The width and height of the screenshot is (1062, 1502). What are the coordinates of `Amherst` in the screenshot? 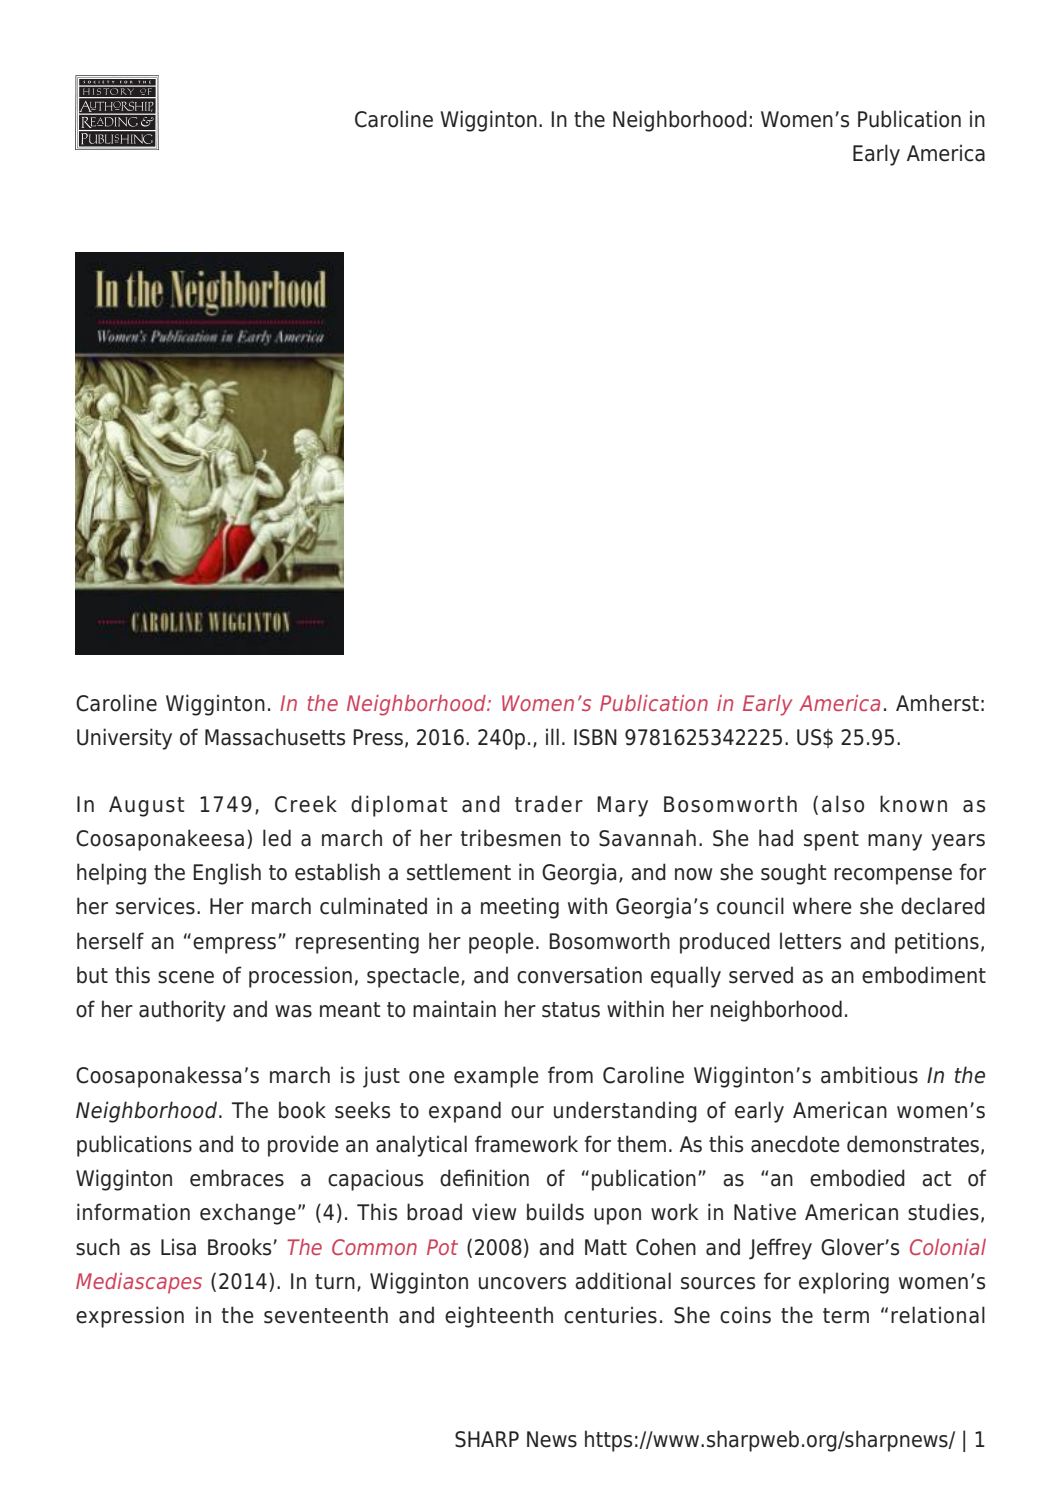 It's located at (937, 703).
